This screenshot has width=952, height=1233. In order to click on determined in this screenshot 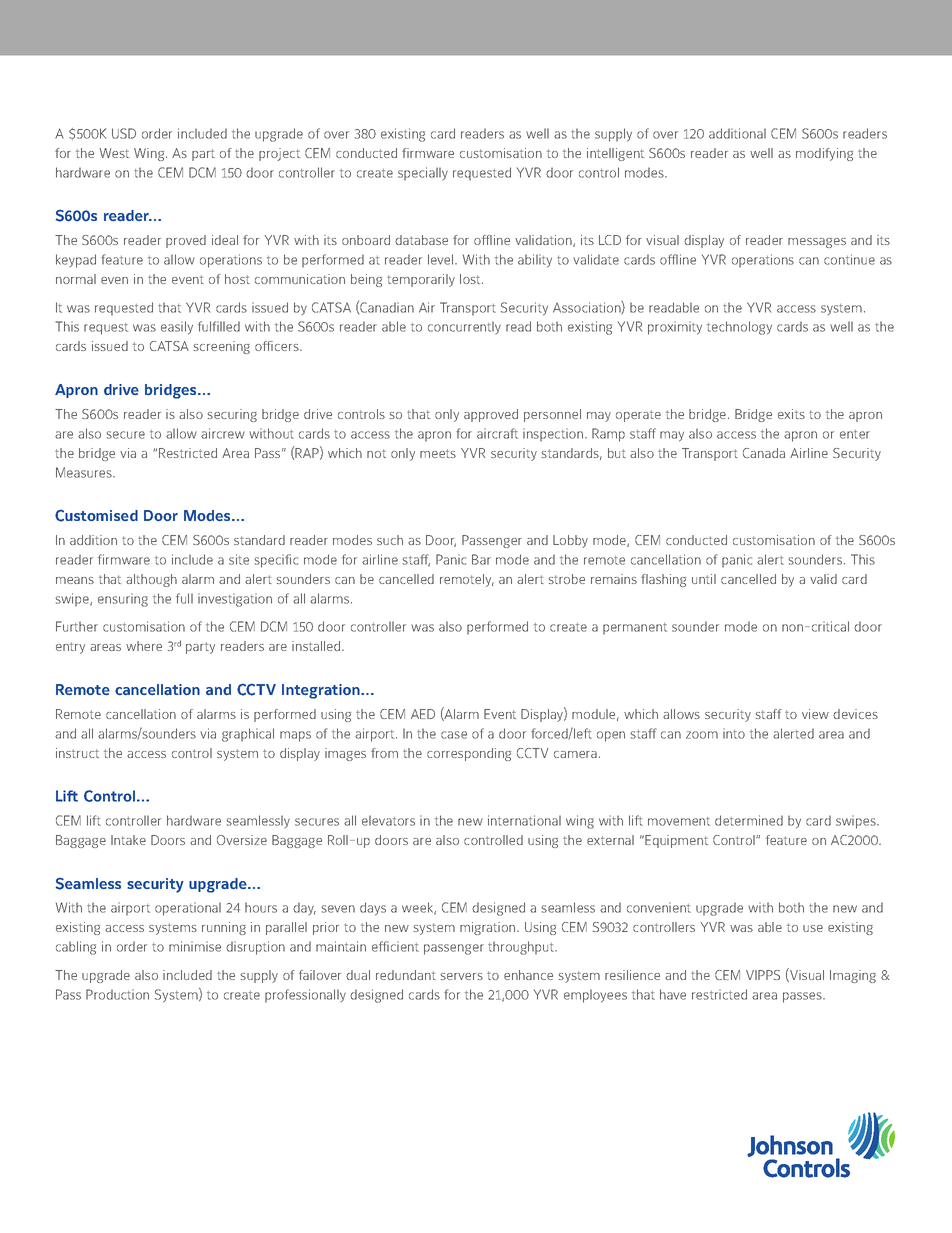, I will do `click(749, 820)`.
